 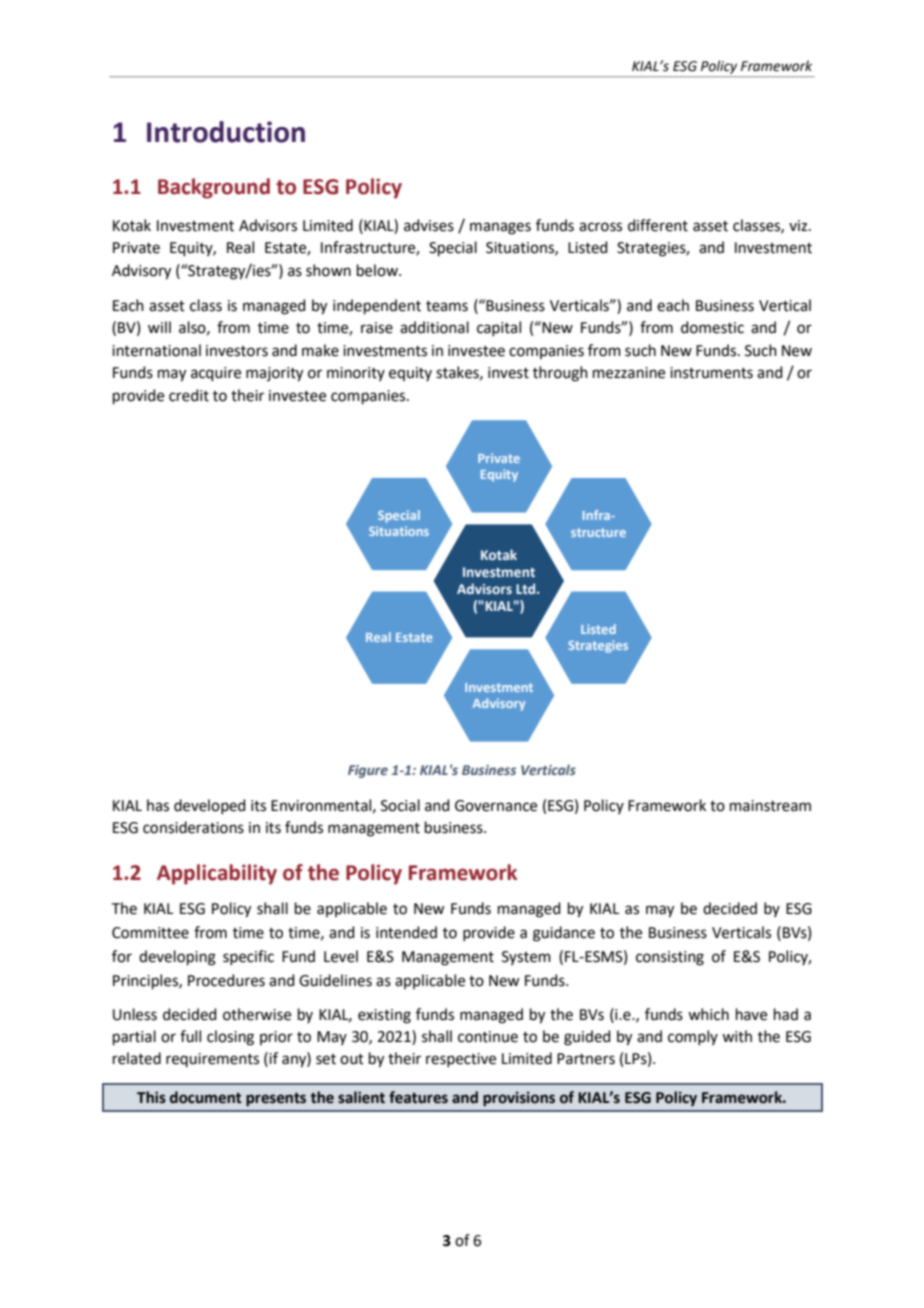 I want to click on credit, so click(x=189, y=395).
